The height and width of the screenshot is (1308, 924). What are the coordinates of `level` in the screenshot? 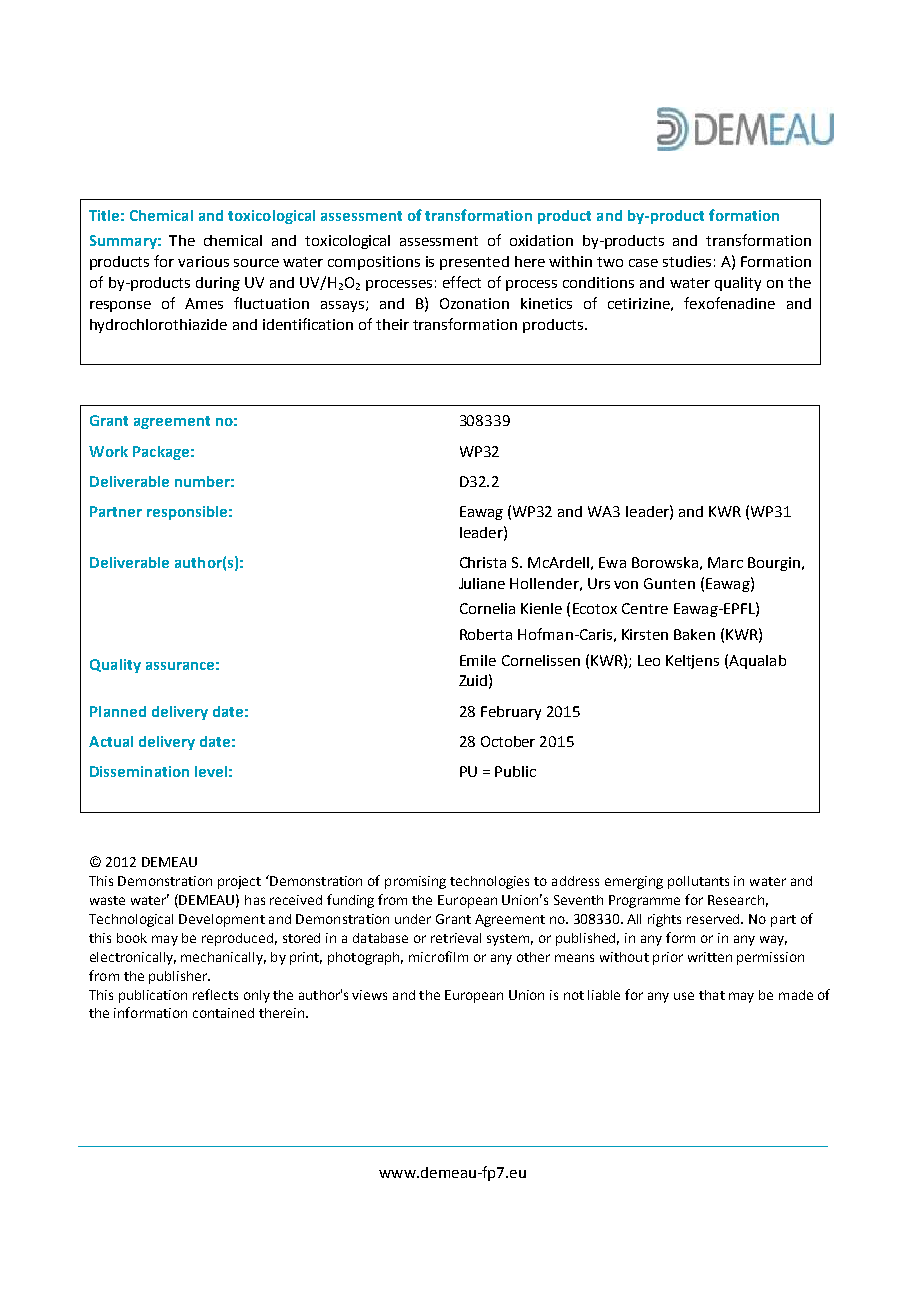 It's located at (211, 771).
